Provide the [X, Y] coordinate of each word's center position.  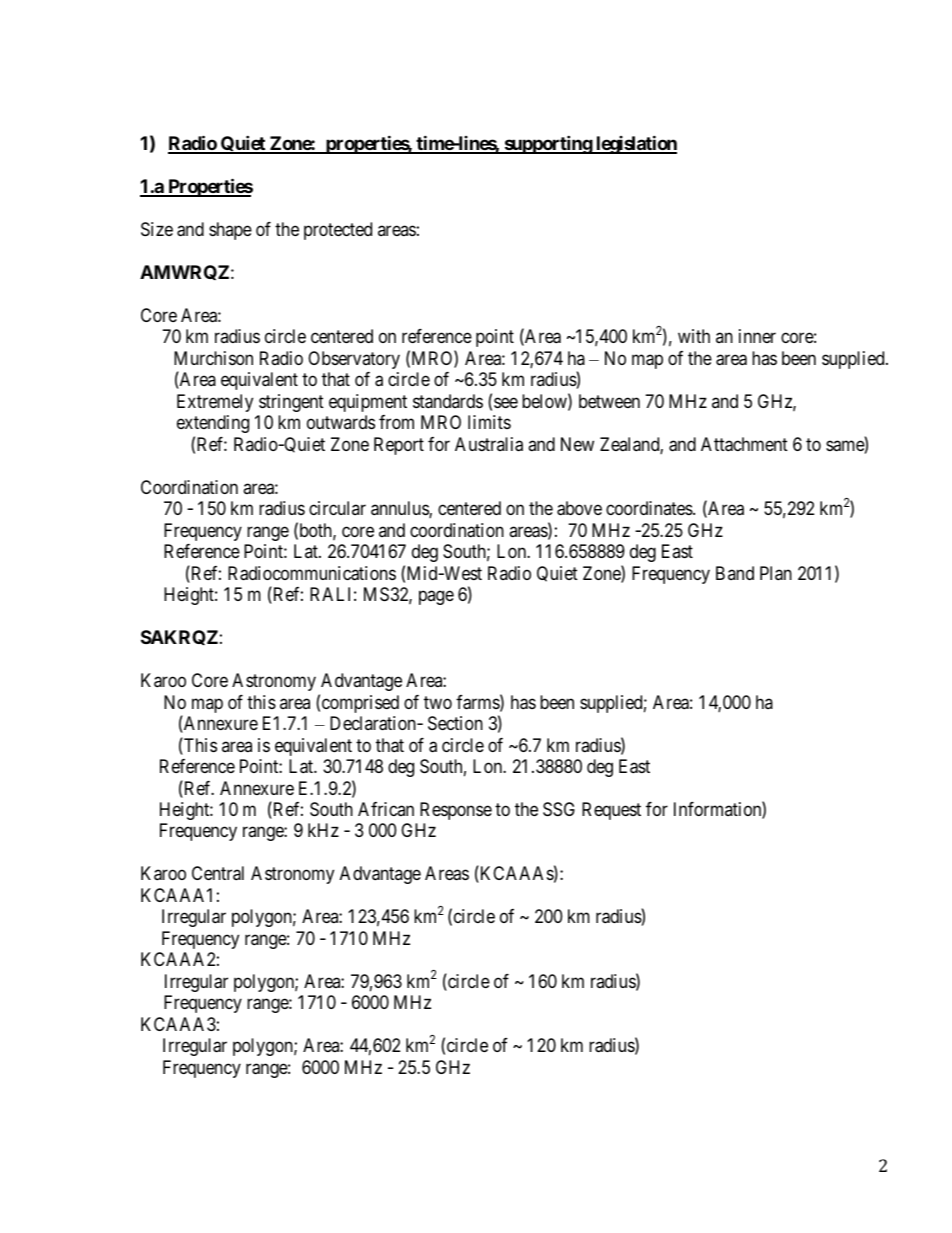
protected [338, 231]
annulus [400, 509]
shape [230, 231]
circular [337, 508]
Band [735, 573]
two [438, 702]
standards [448, 401]
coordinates [650, 508]
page [436, 598]
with [694, 336]
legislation [635, 144]
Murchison [213, 358]
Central [218, 873]
